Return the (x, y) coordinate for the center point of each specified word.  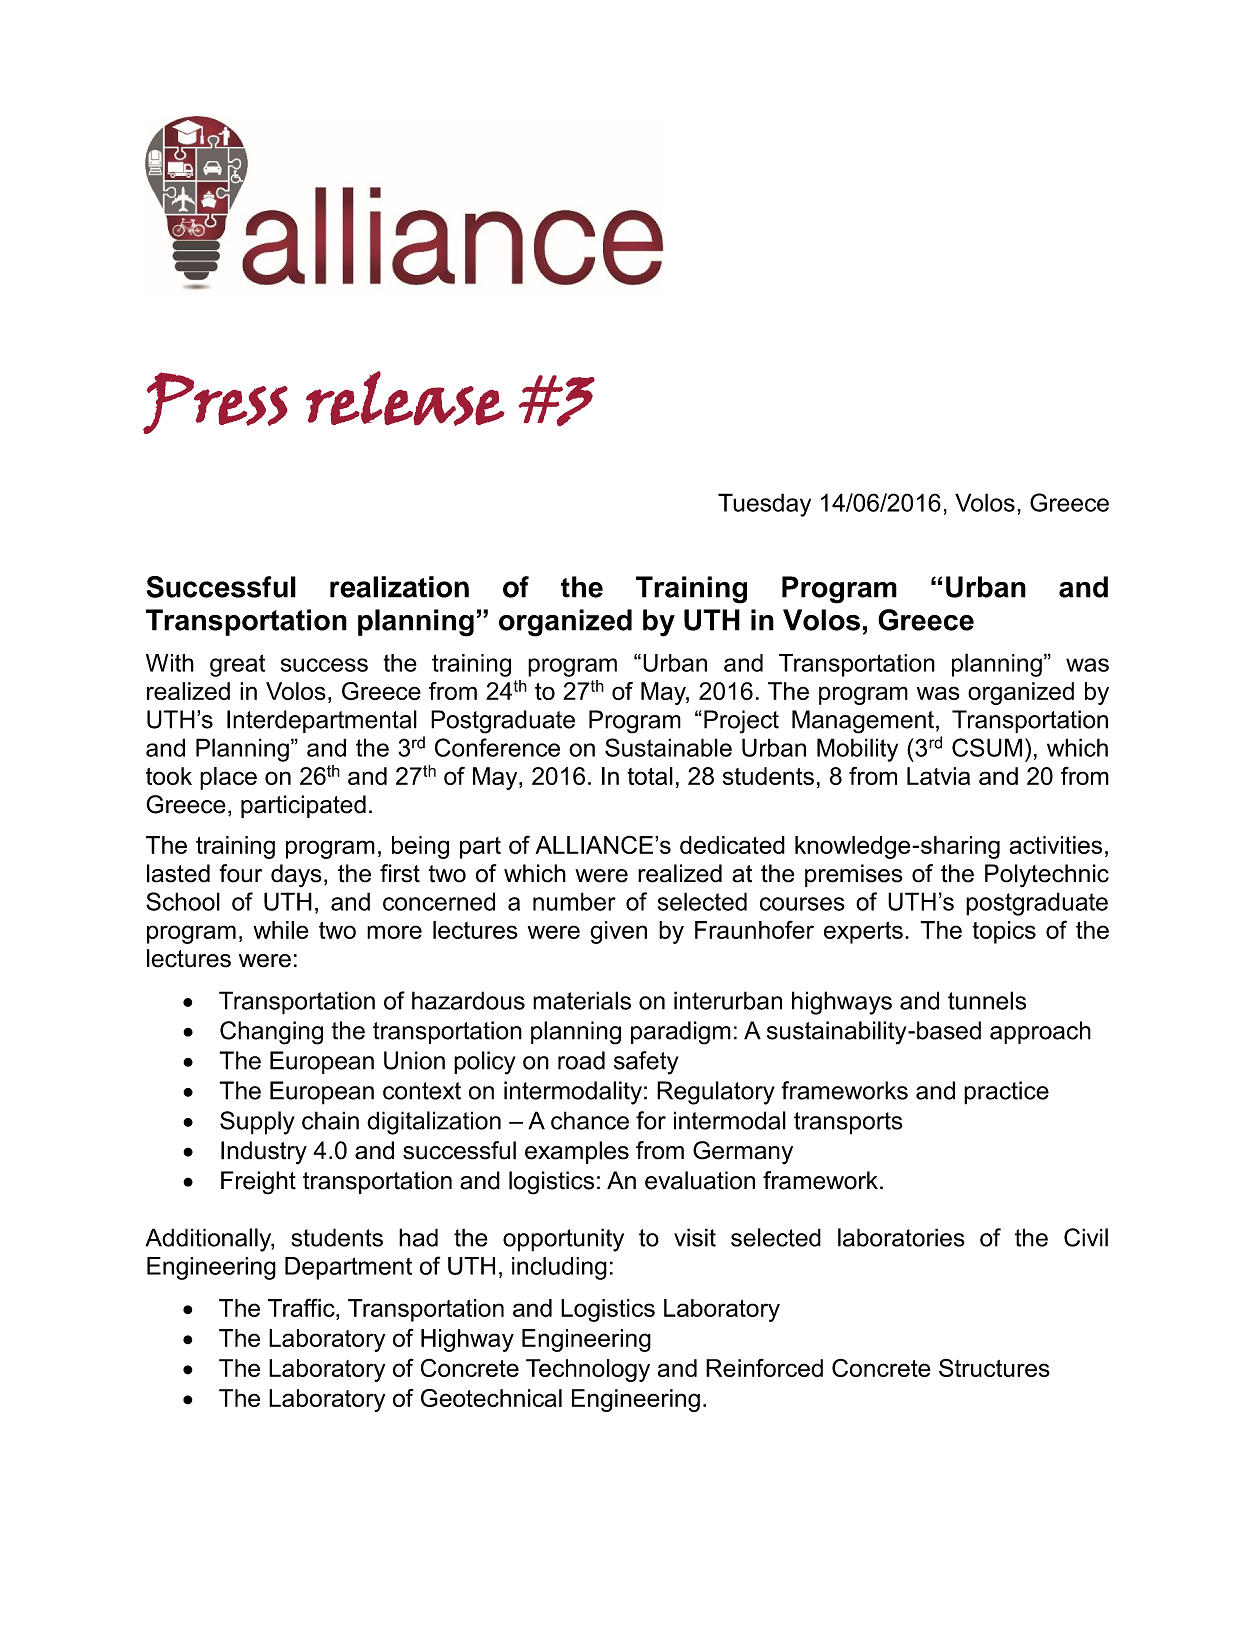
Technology (588, 1370)
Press (215, 403)
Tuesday (764, 505)
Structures (994, 1367)
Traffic (302, 1307)
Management (863, 722)
